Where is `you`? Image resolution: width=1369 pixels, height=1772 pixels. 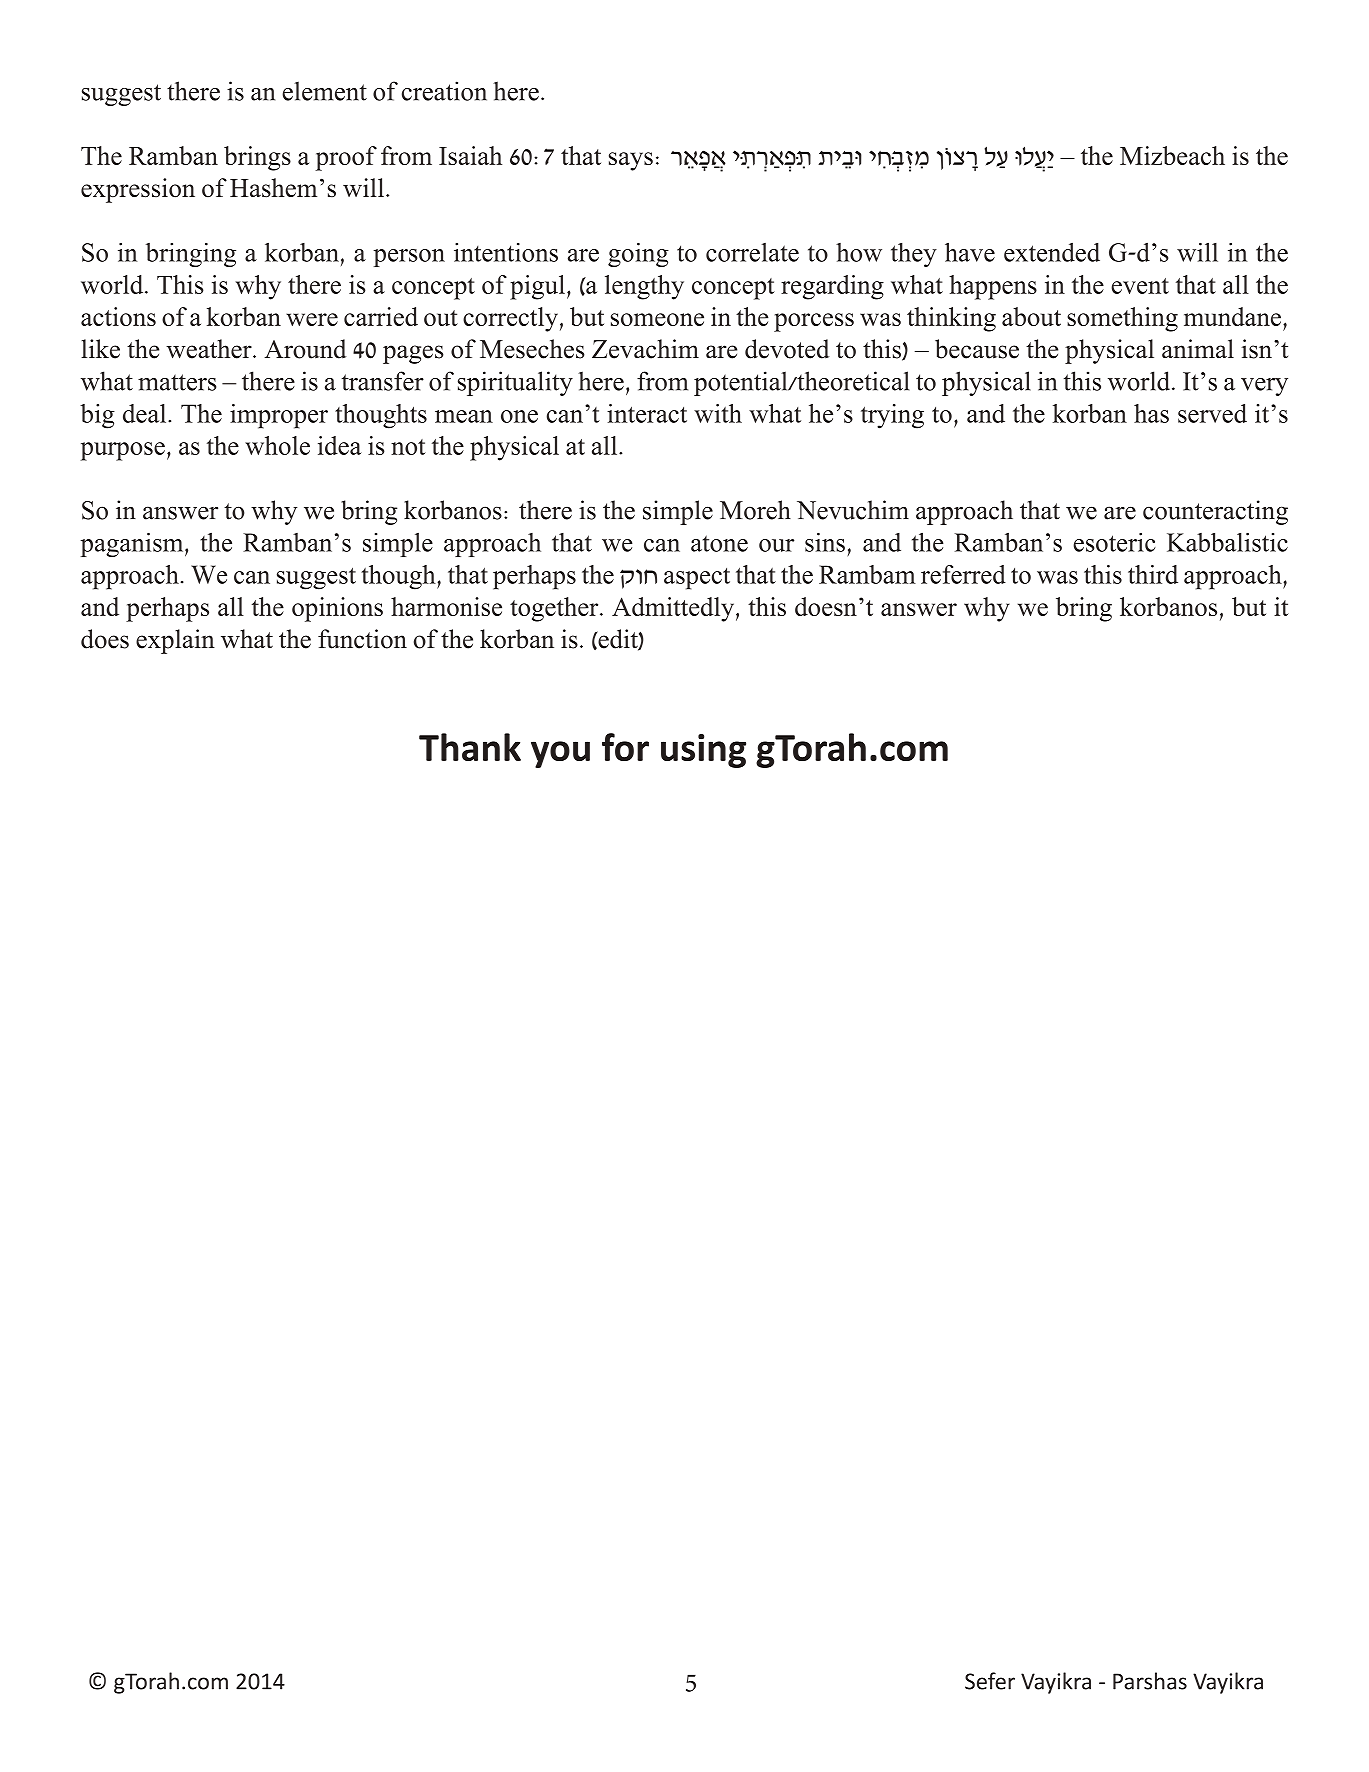 you is located at coordinates (560, 754).
